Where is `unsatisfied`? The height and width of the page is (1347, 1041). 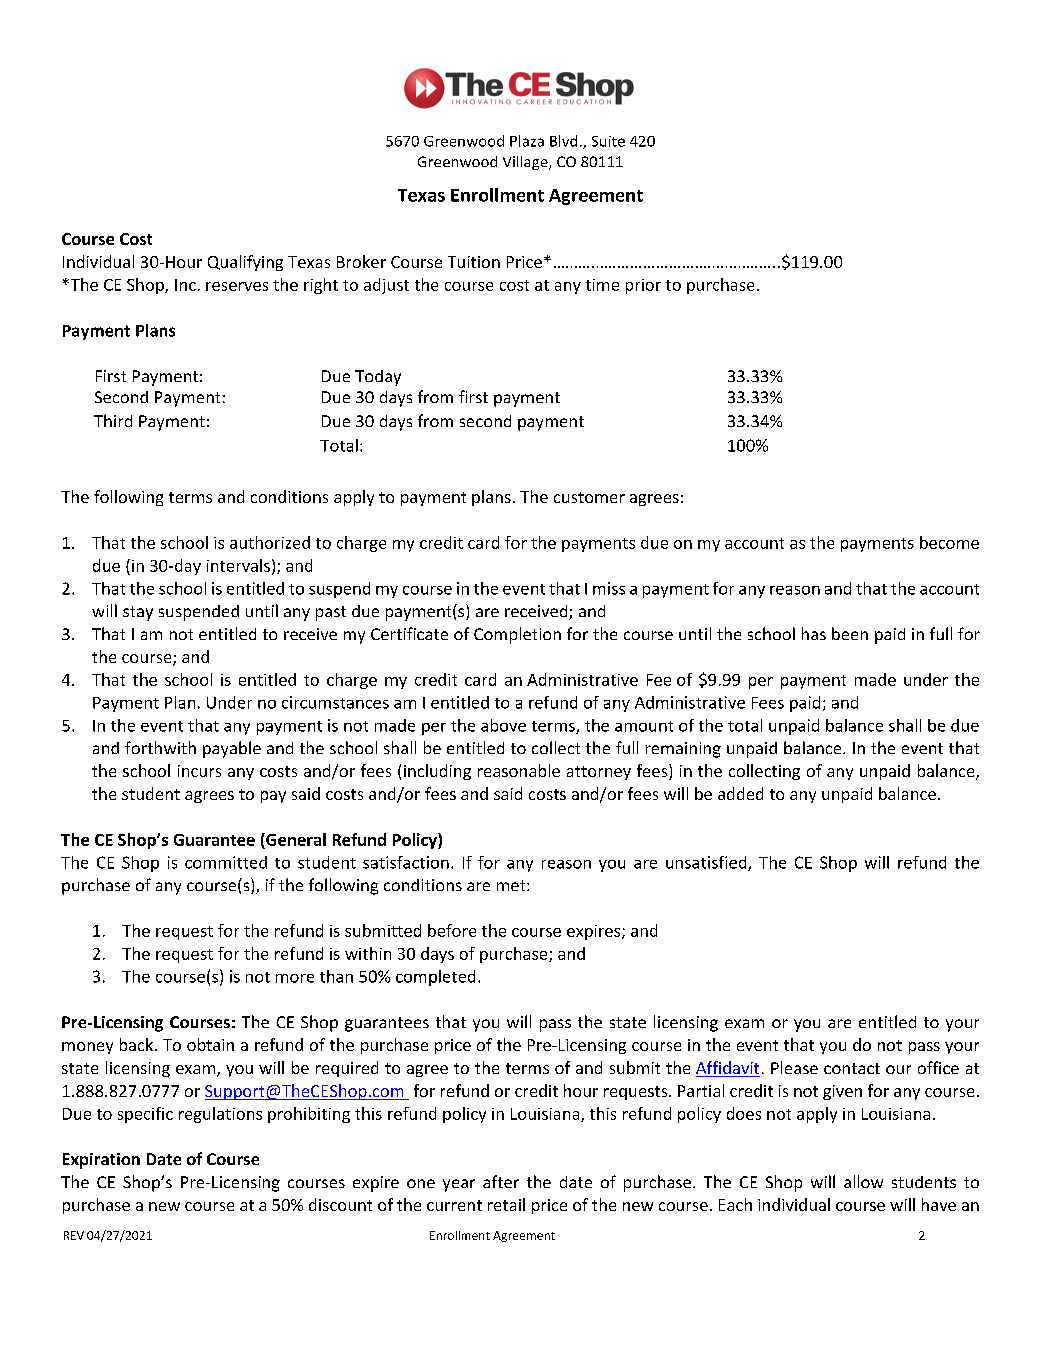
unsatisfied is located at coordinates (707, 863).
